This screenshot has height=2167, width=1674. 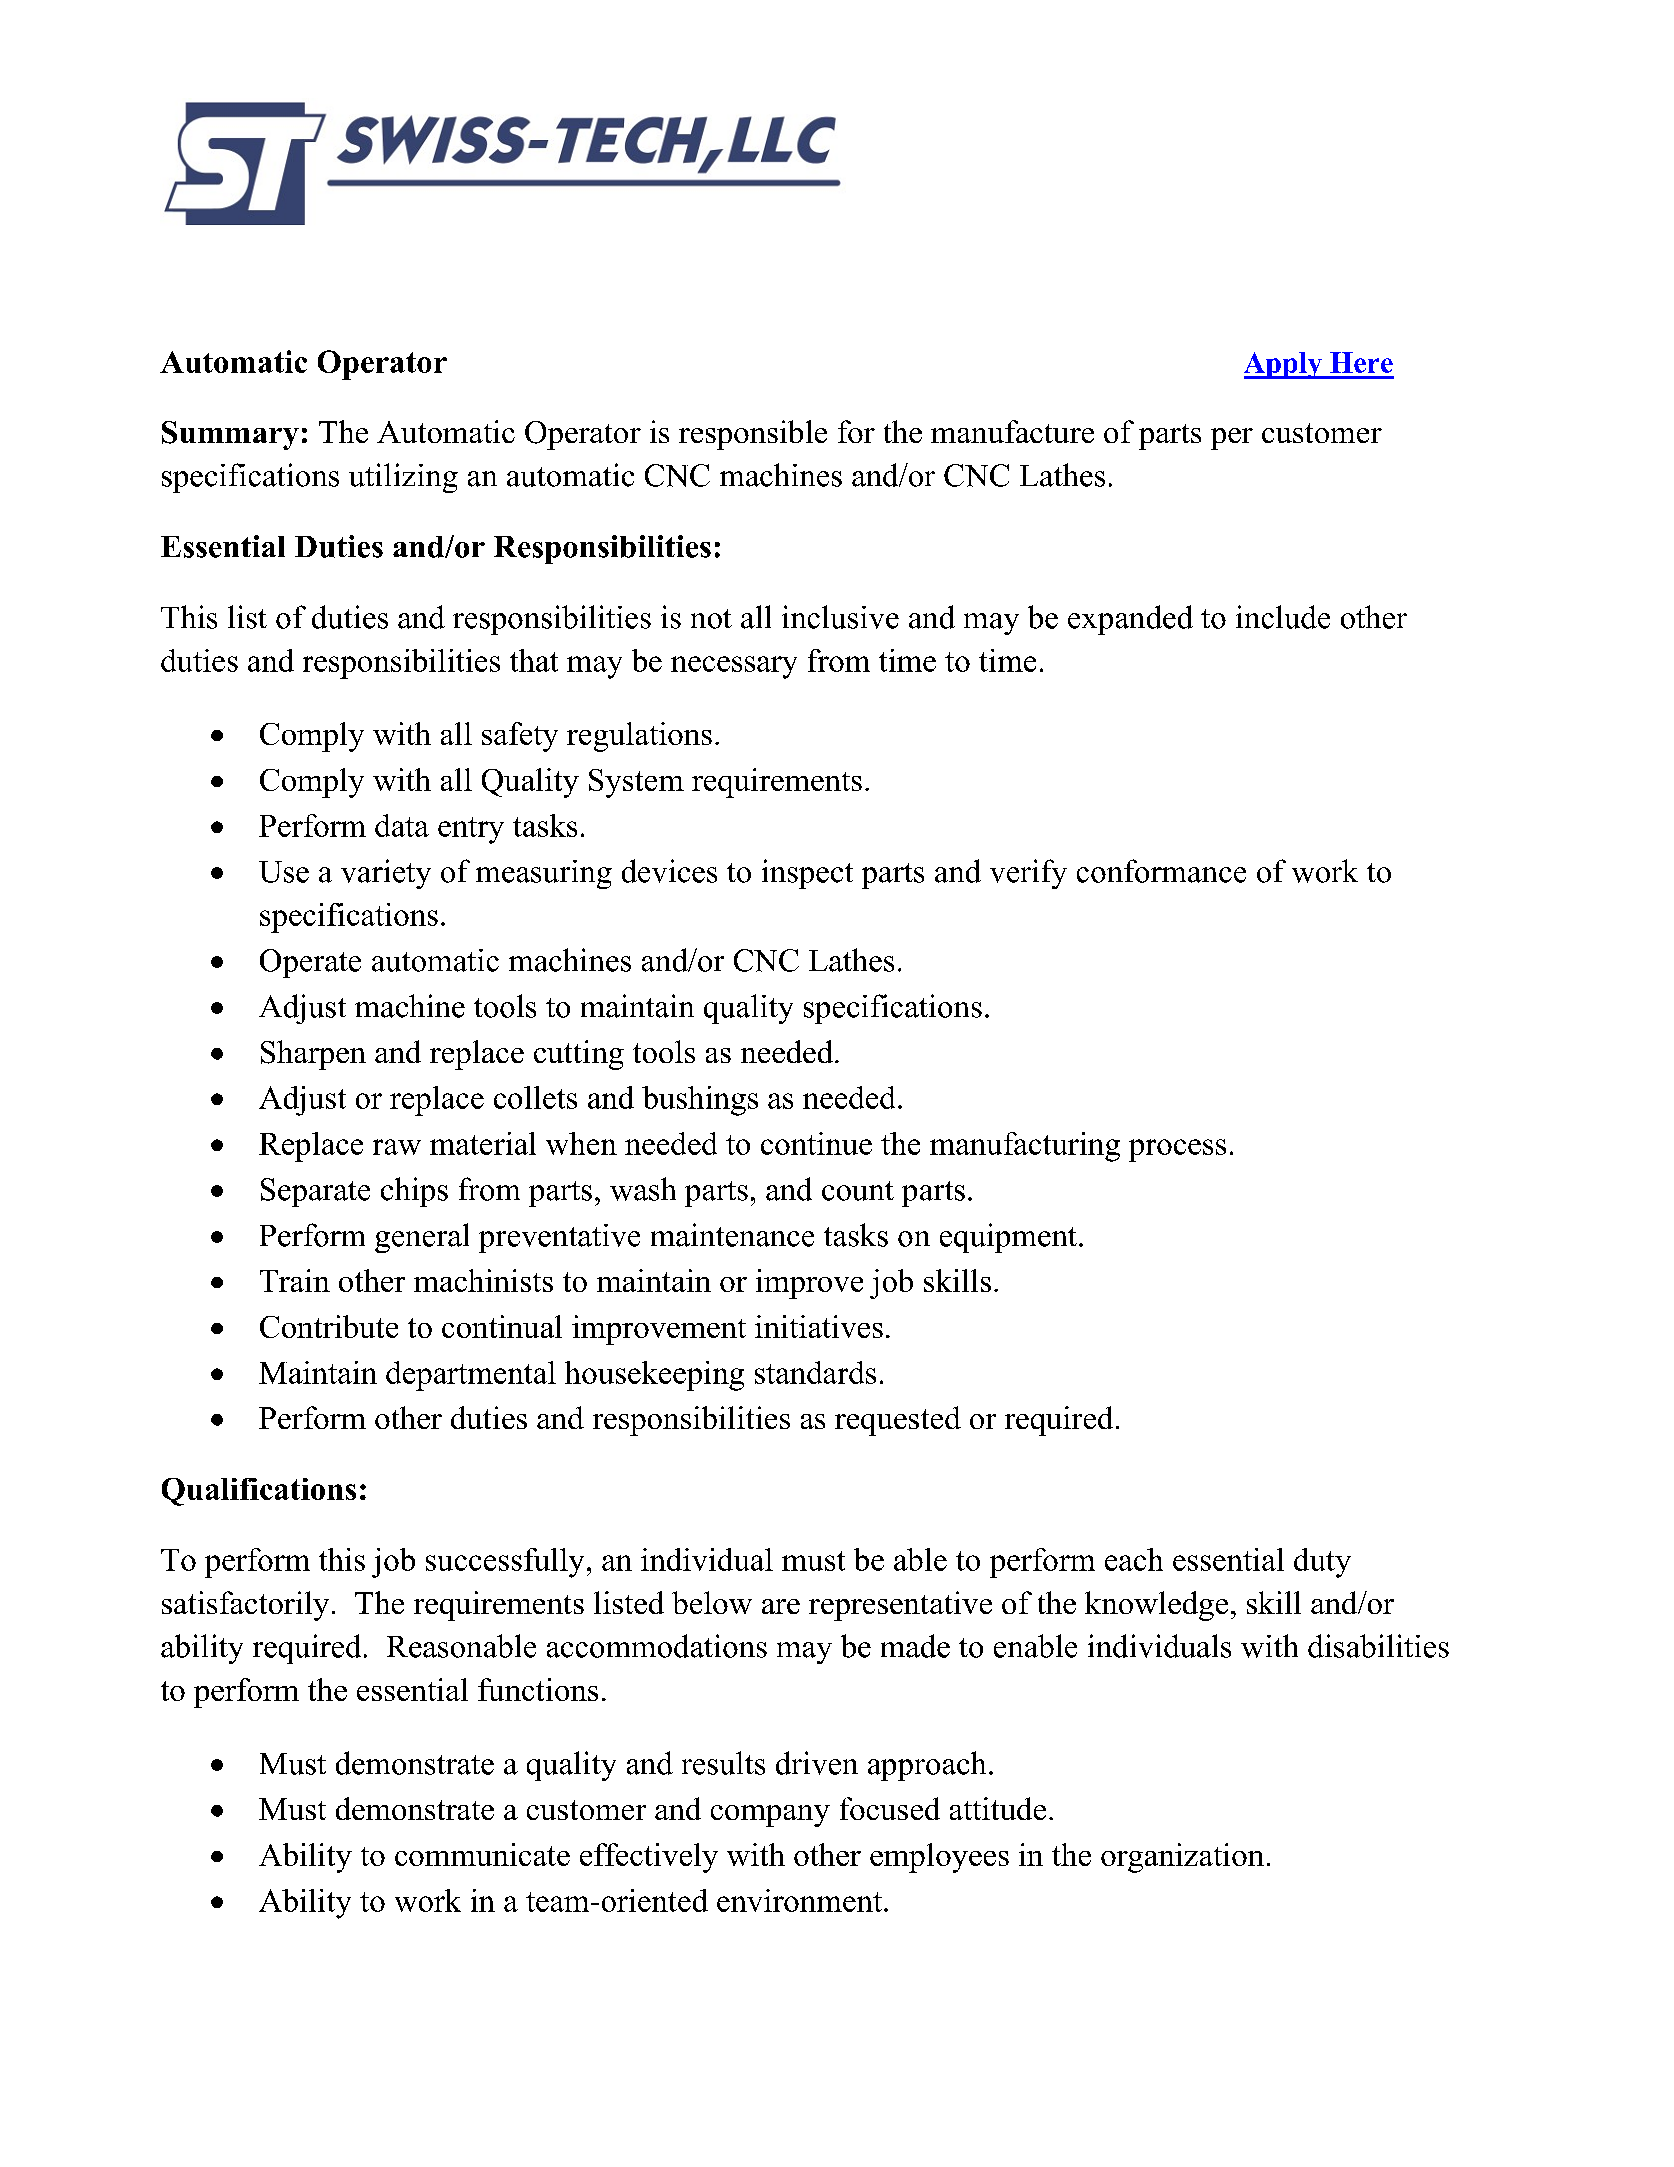 What do you see at coordinates (1284, 365) in the screenshot?
I see `Apply` at bounding box center [1284, 365].
